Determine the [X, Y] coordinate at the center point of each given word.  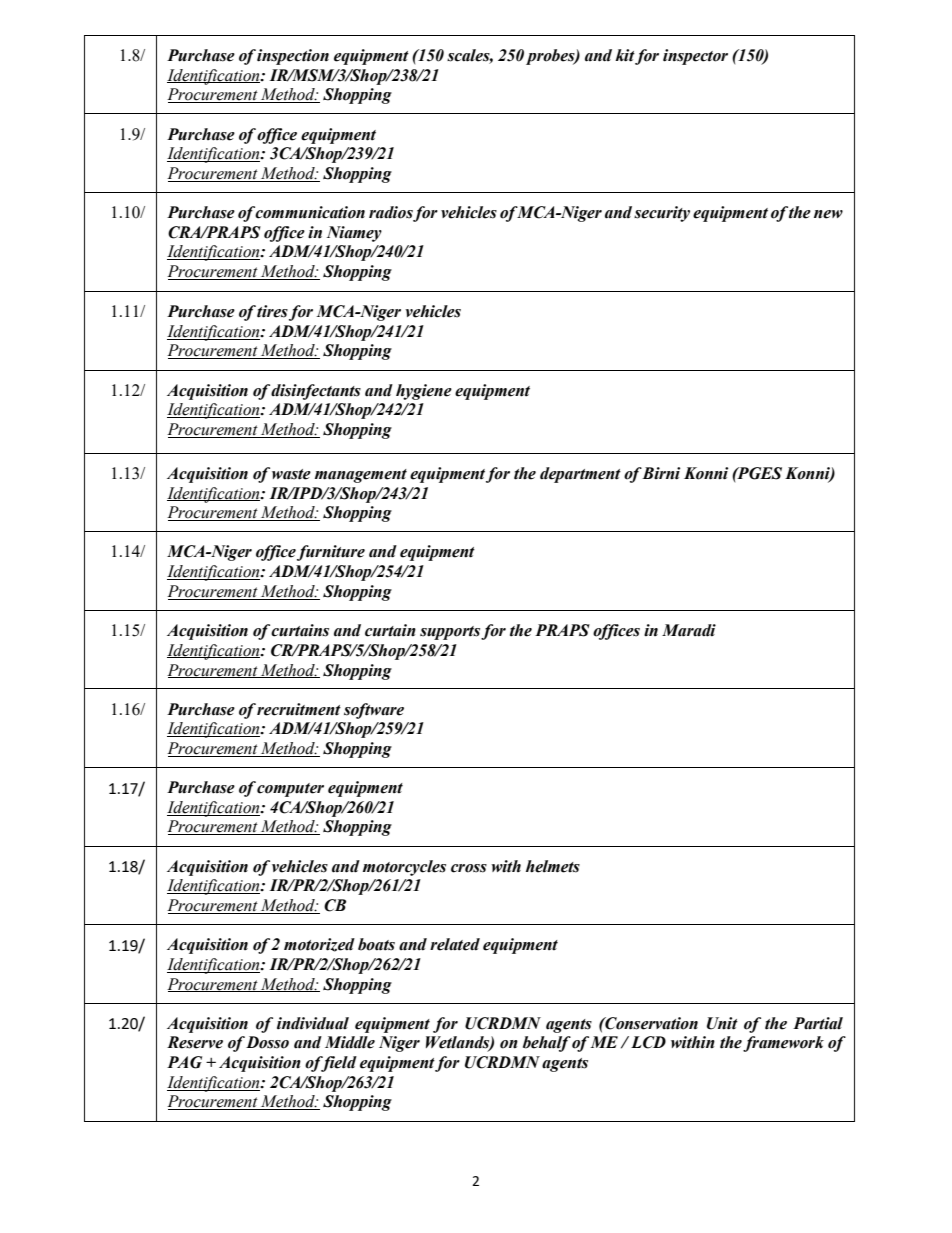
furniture [331, 553]
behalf [547, 1044]
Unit [722, 1023]
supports [450, 633]
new [828, 214]
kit [625, 55]
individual [313, 1023]
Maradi [689, 630]
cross [469, 868]
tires [272, 311]
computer [290, 790]
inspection [293, 57]
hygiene [424, 392]
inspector [695, 57]
